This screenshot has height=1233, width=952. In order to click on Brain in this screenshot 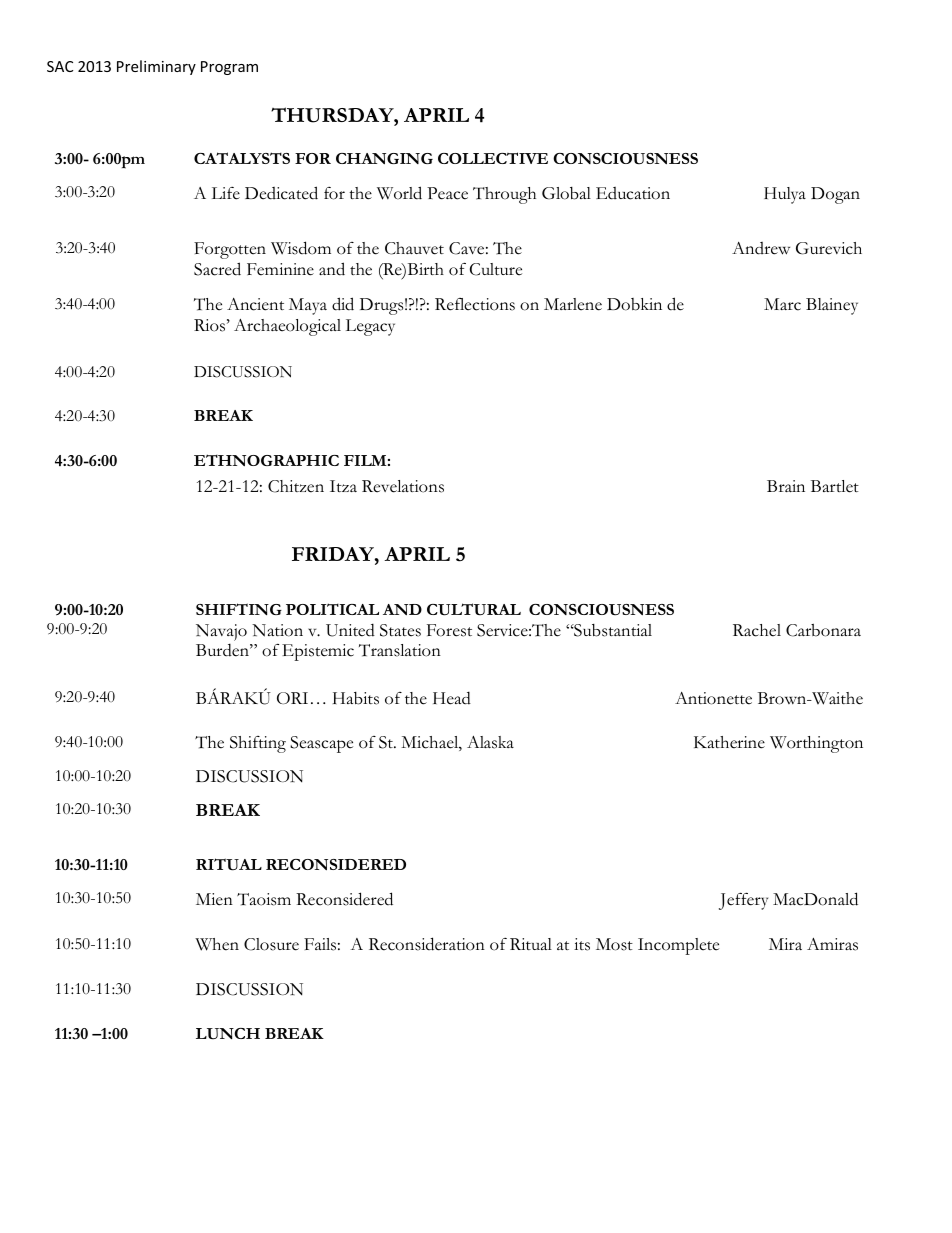, I will do `click(786, 486)`.
